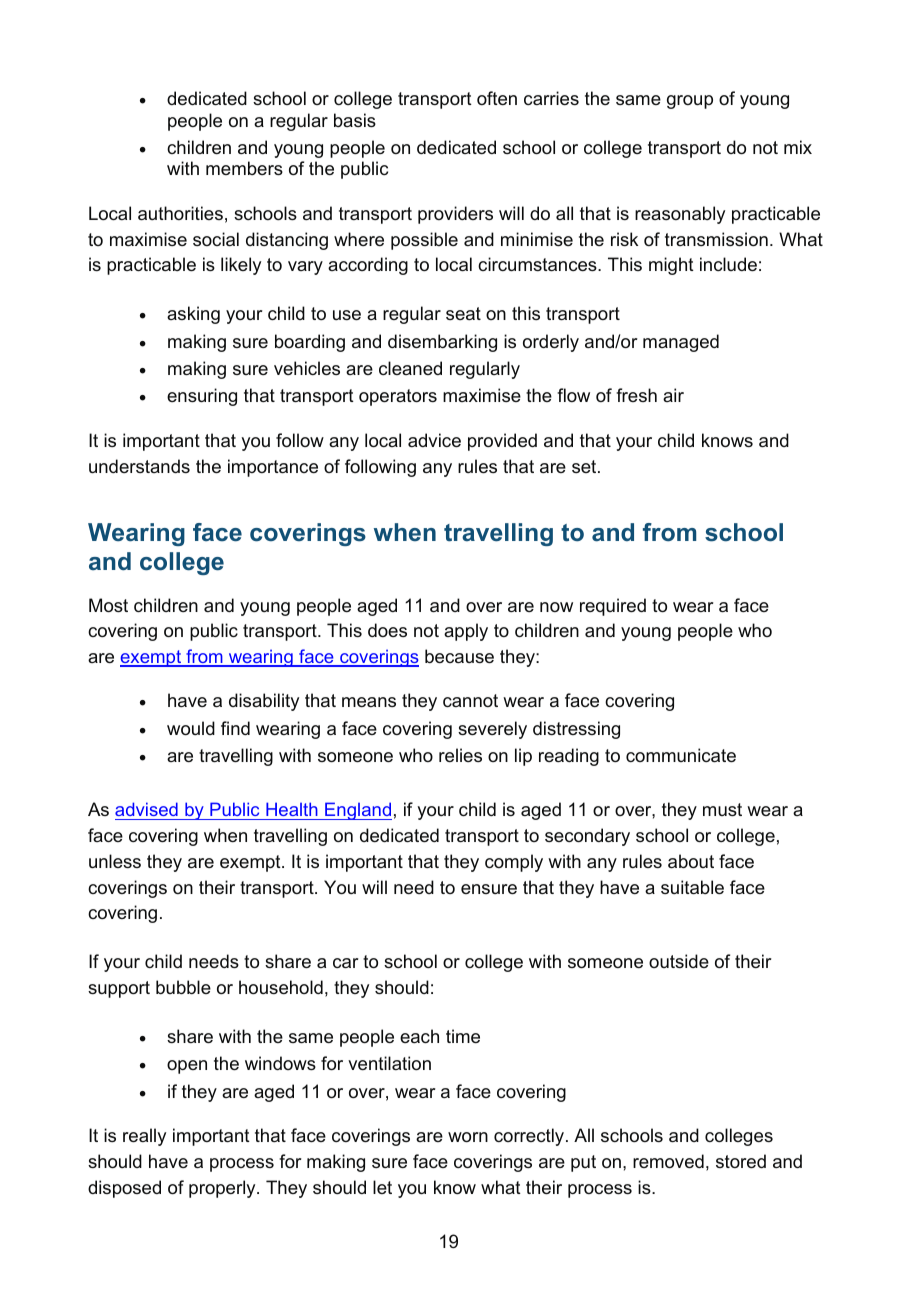 The image size is (924, 1308). Describe the element at coordinates (108, 605) in the screenshot. I see `Most` at that location.
